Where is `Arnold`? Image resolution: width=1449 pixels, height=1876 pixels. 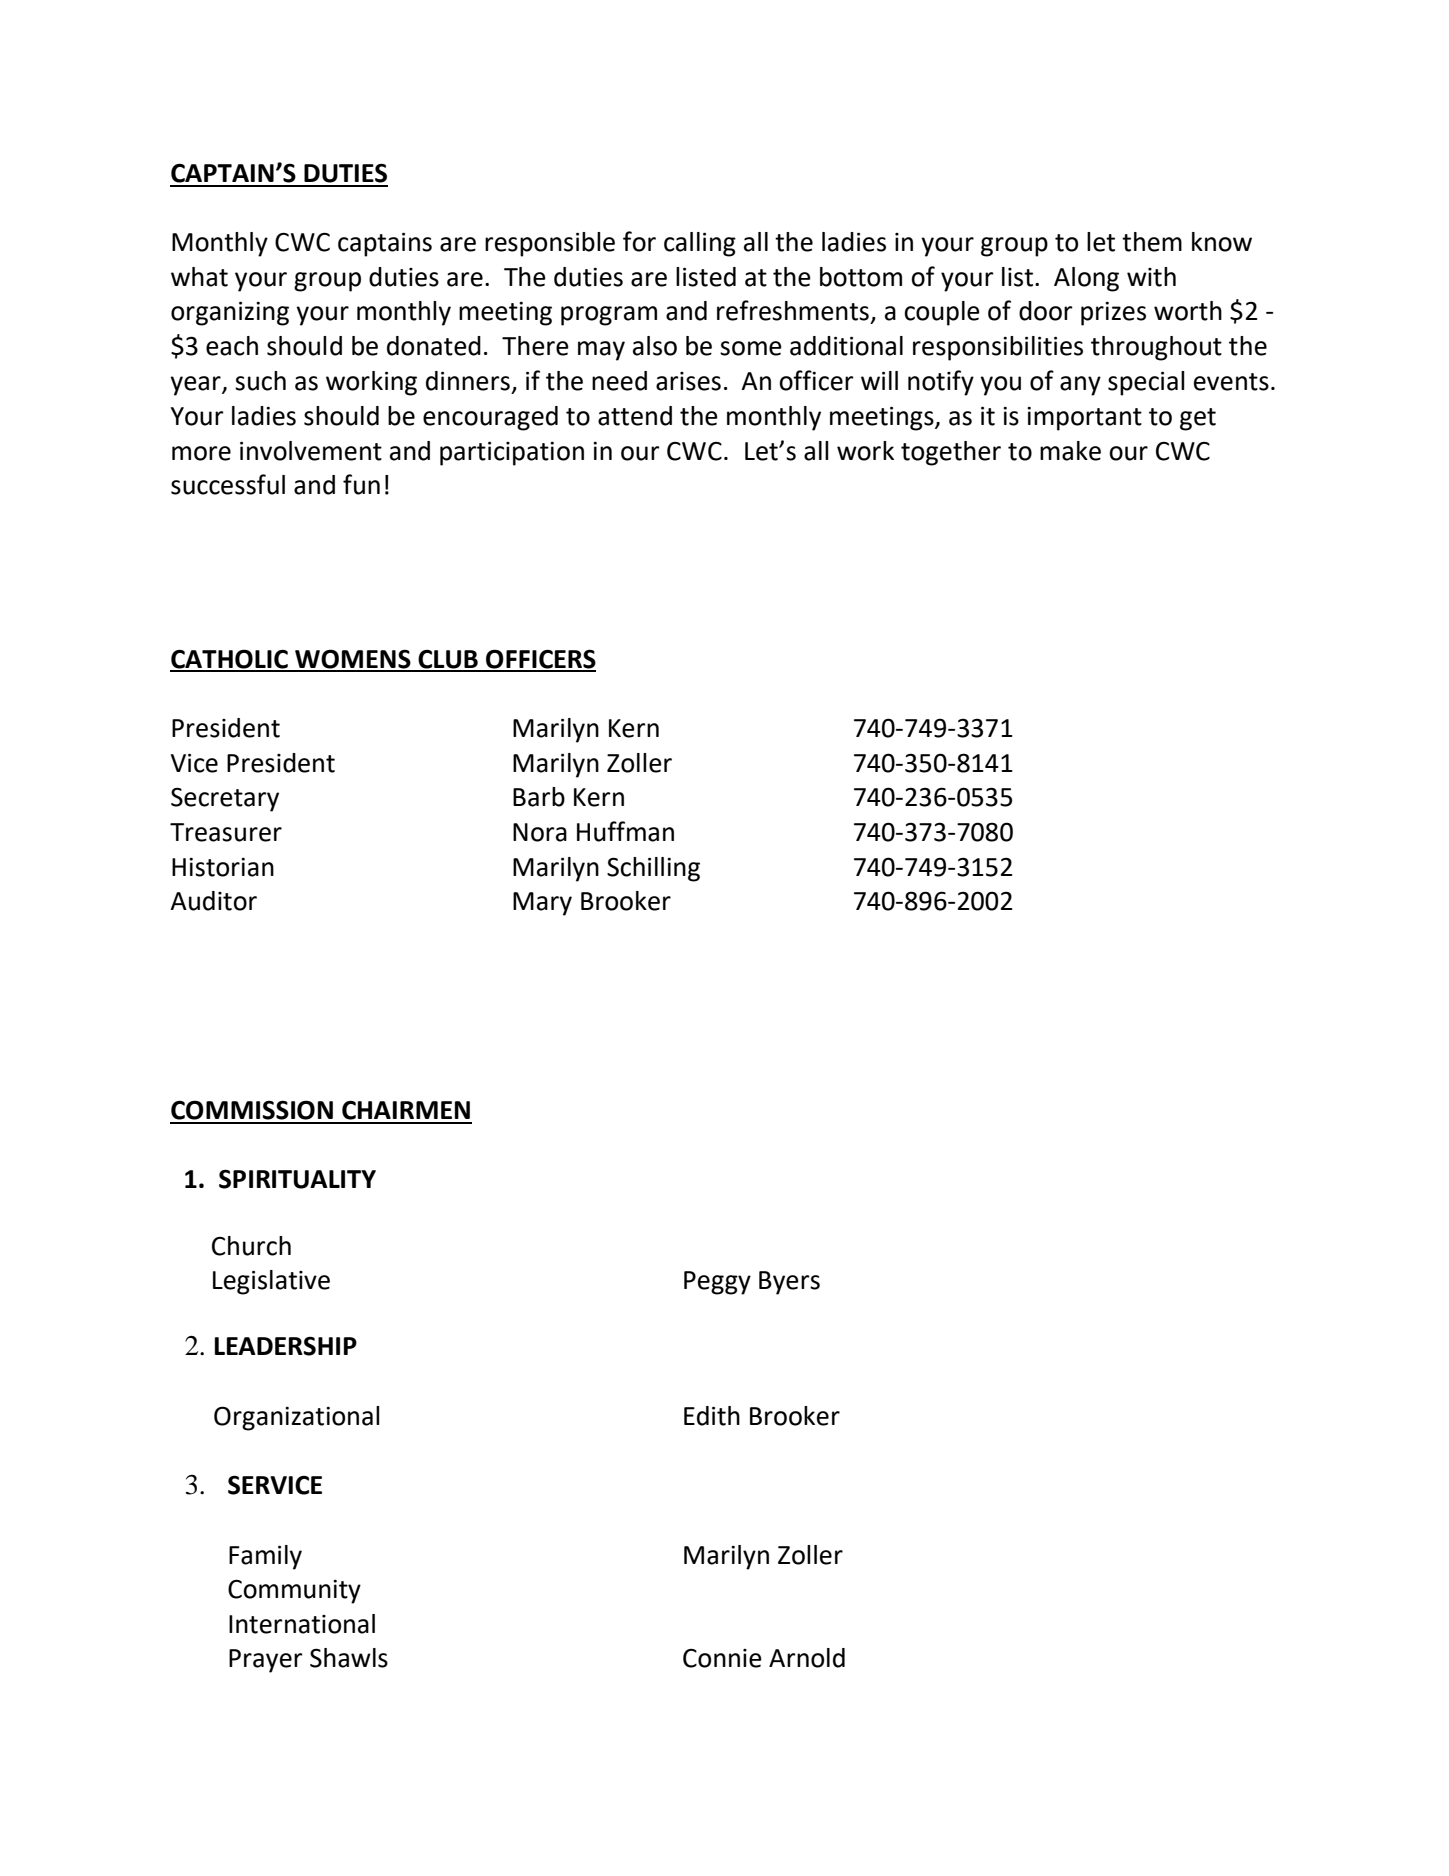 Arnold is located at coordinates (807, 1658).
